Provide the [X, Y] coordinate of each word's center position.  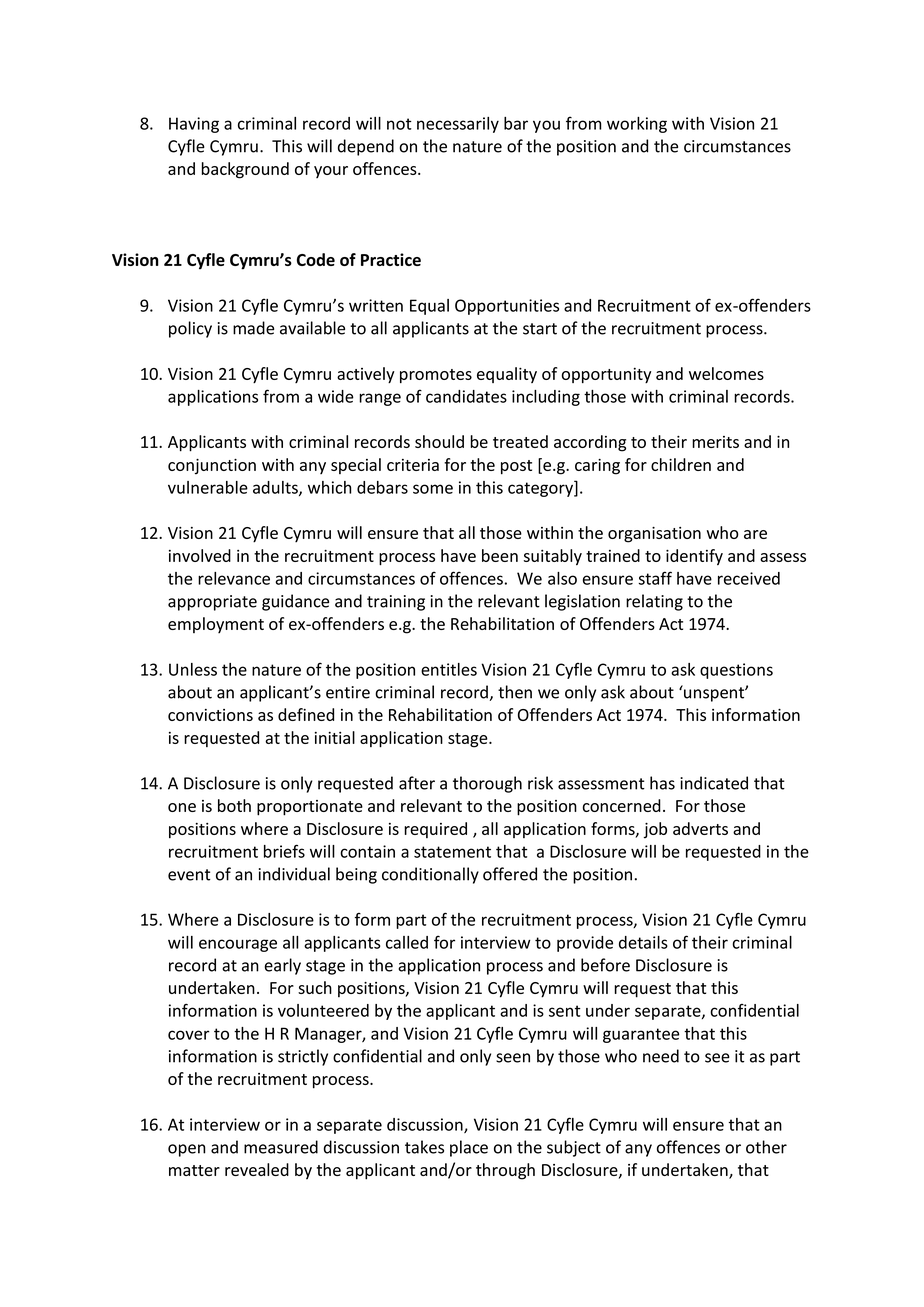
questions [736, 671]
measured [281, 1147]
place [469, 1148]
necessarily [458, 125]
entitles [449, 669]
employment [216, 625]
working [637, 125]
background [245, 170]
